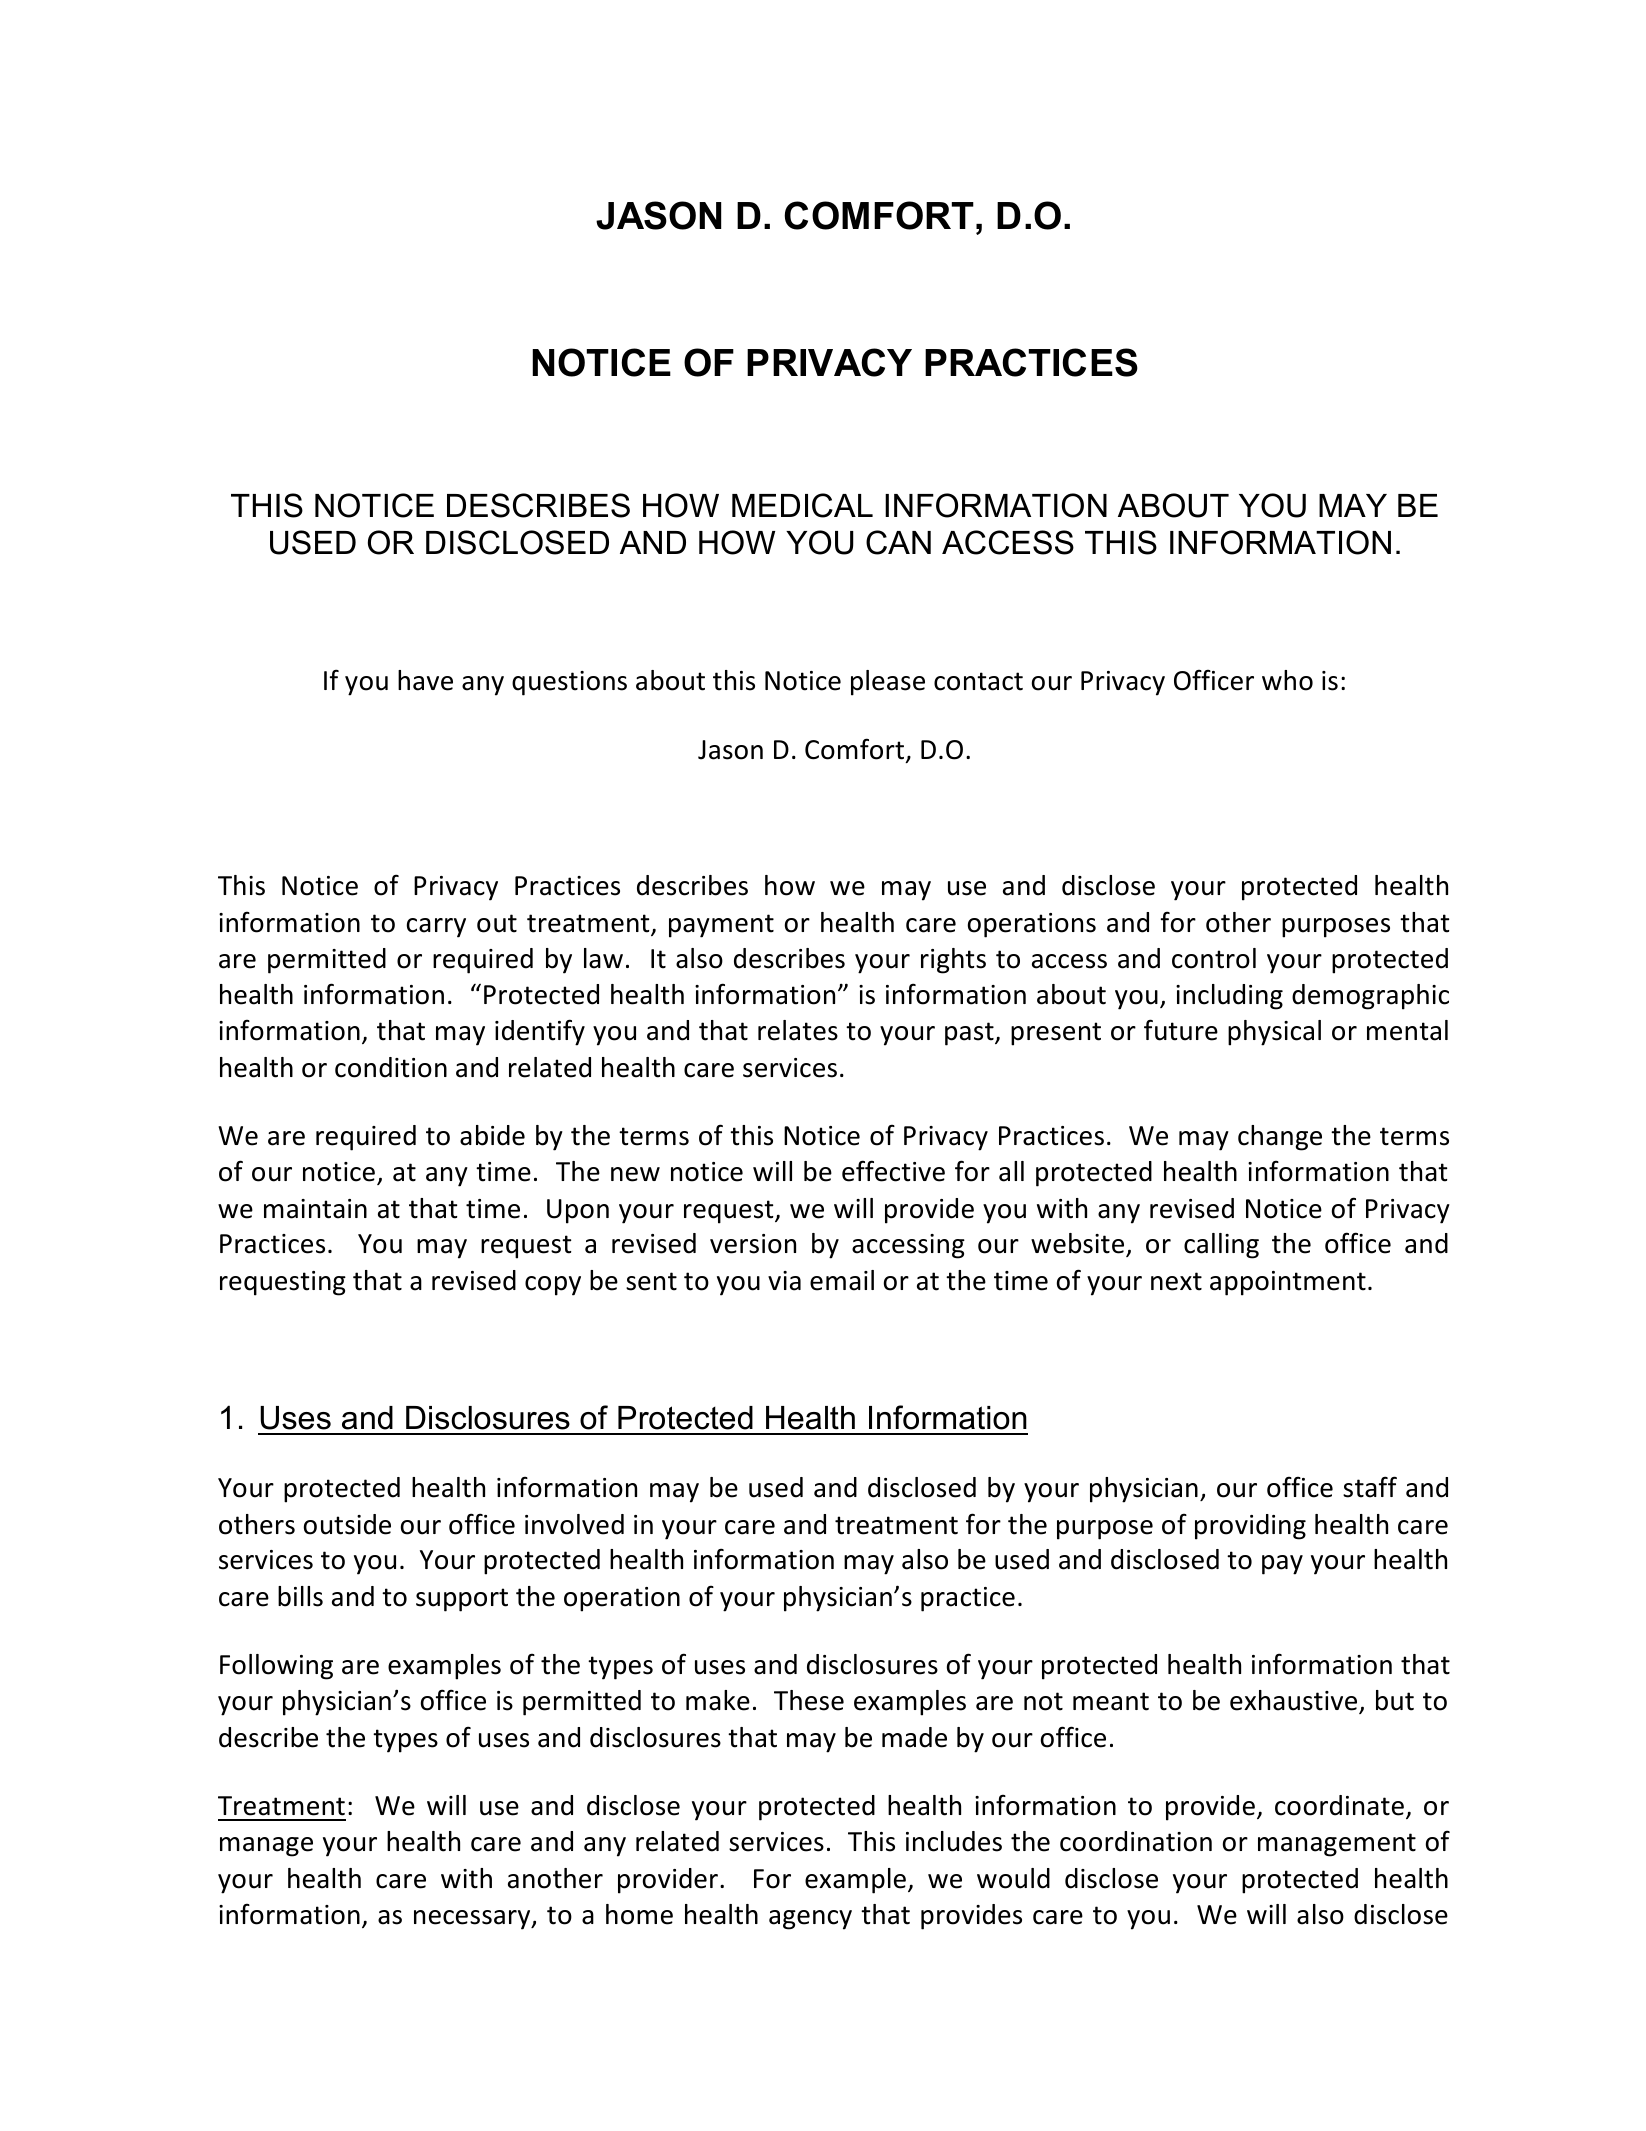 Image resolution: width=1646 pixels, height=2131 pixels. I want to click on coordinate, so click(1339, 1805).
